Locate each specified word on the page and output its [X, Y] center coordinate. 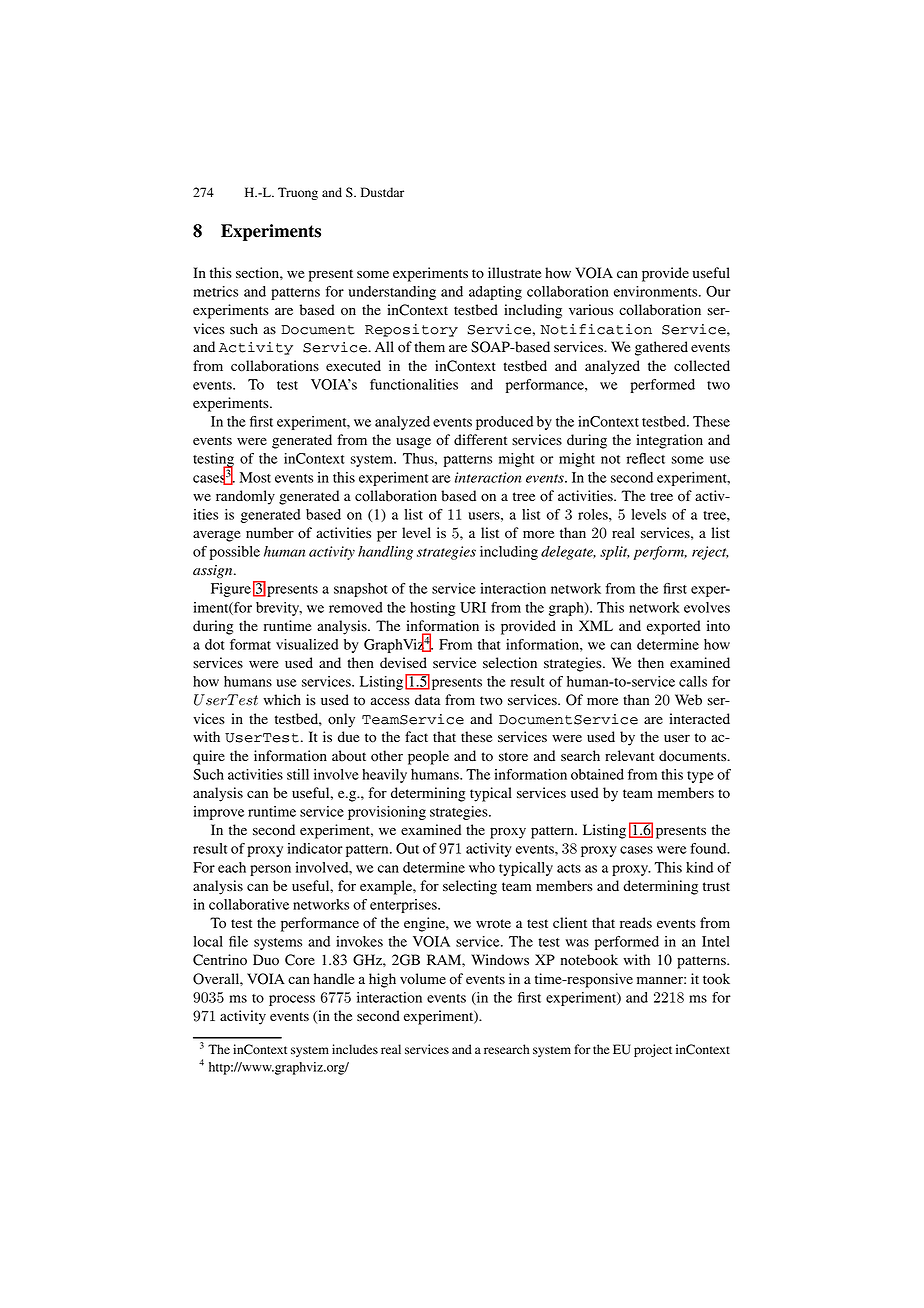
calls [693, 681]
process [292, 1000]
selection [510, 663]
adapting [495, 293]
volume [423, 979]
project [653, 1050]
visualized [307, 644]
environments [657, 291]
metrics [216, 291]
